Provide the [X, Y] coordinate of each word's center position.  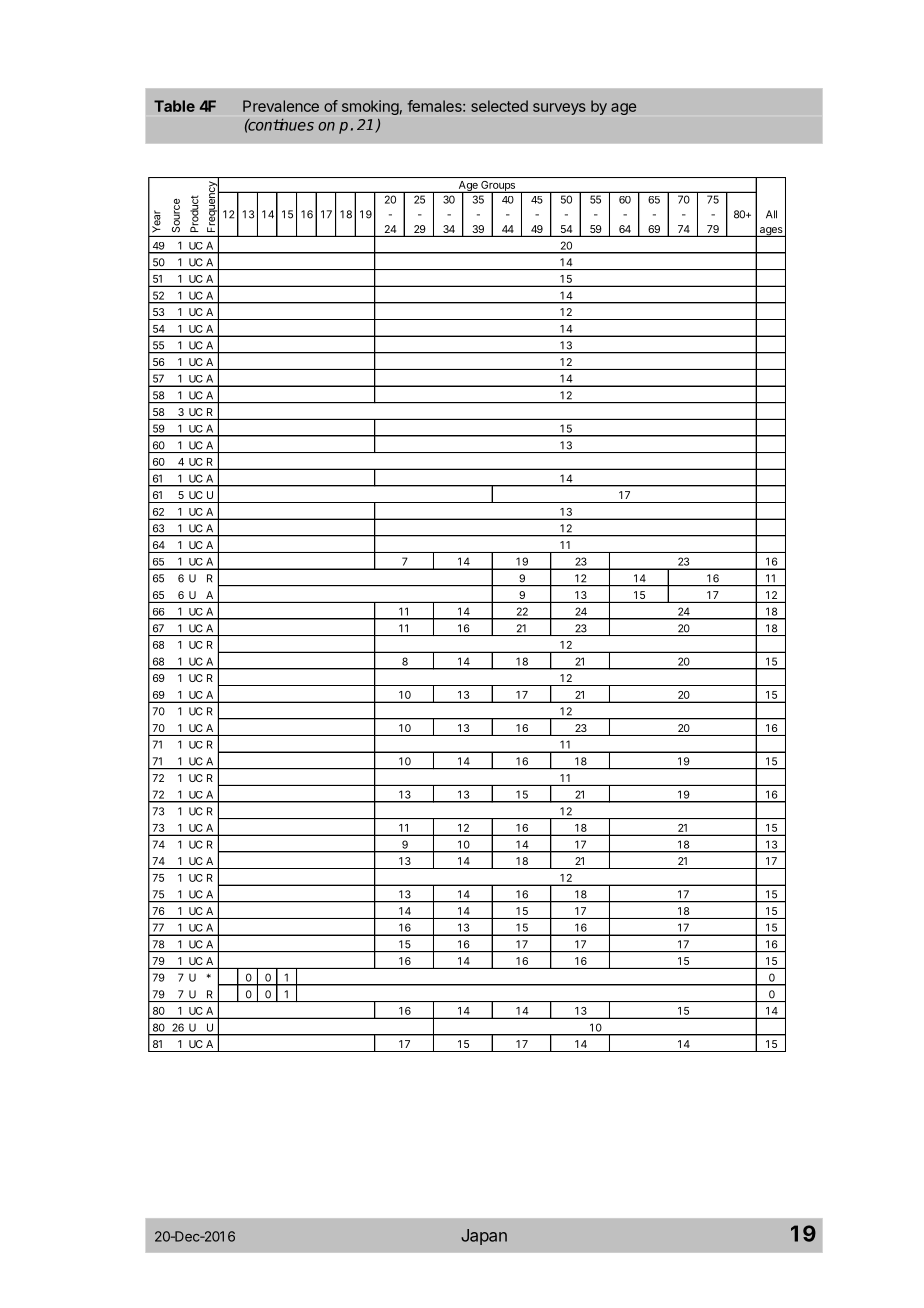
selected [499, 106]
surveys [559, 109]
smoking [370, 107]
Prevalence [281, 106]
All [771, 214]
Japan [484, 1237]
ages [771, 232]
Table [174, 106]
